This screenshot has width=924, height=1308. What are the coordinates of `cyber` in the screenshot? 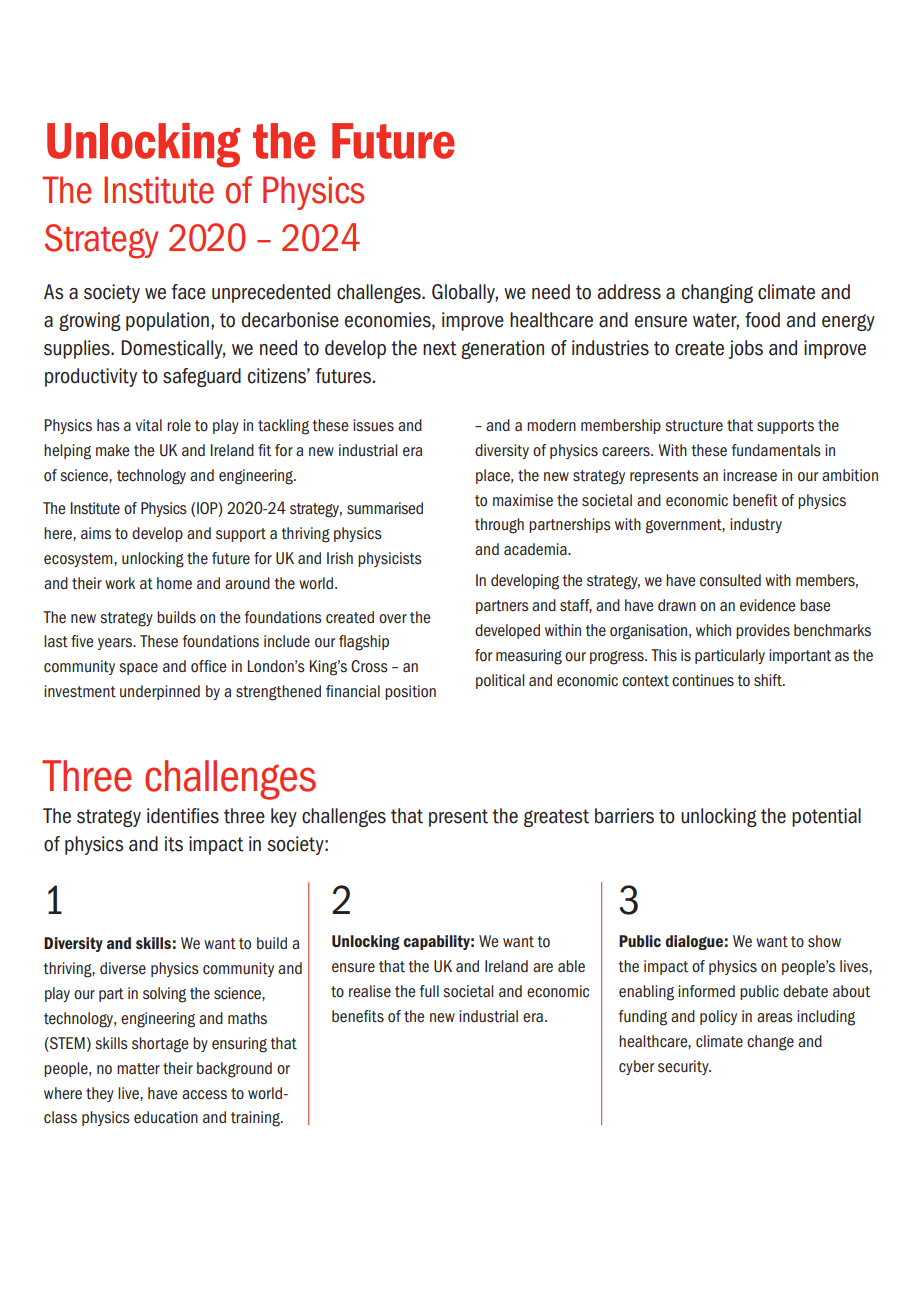 It's located at (636, 1067).
